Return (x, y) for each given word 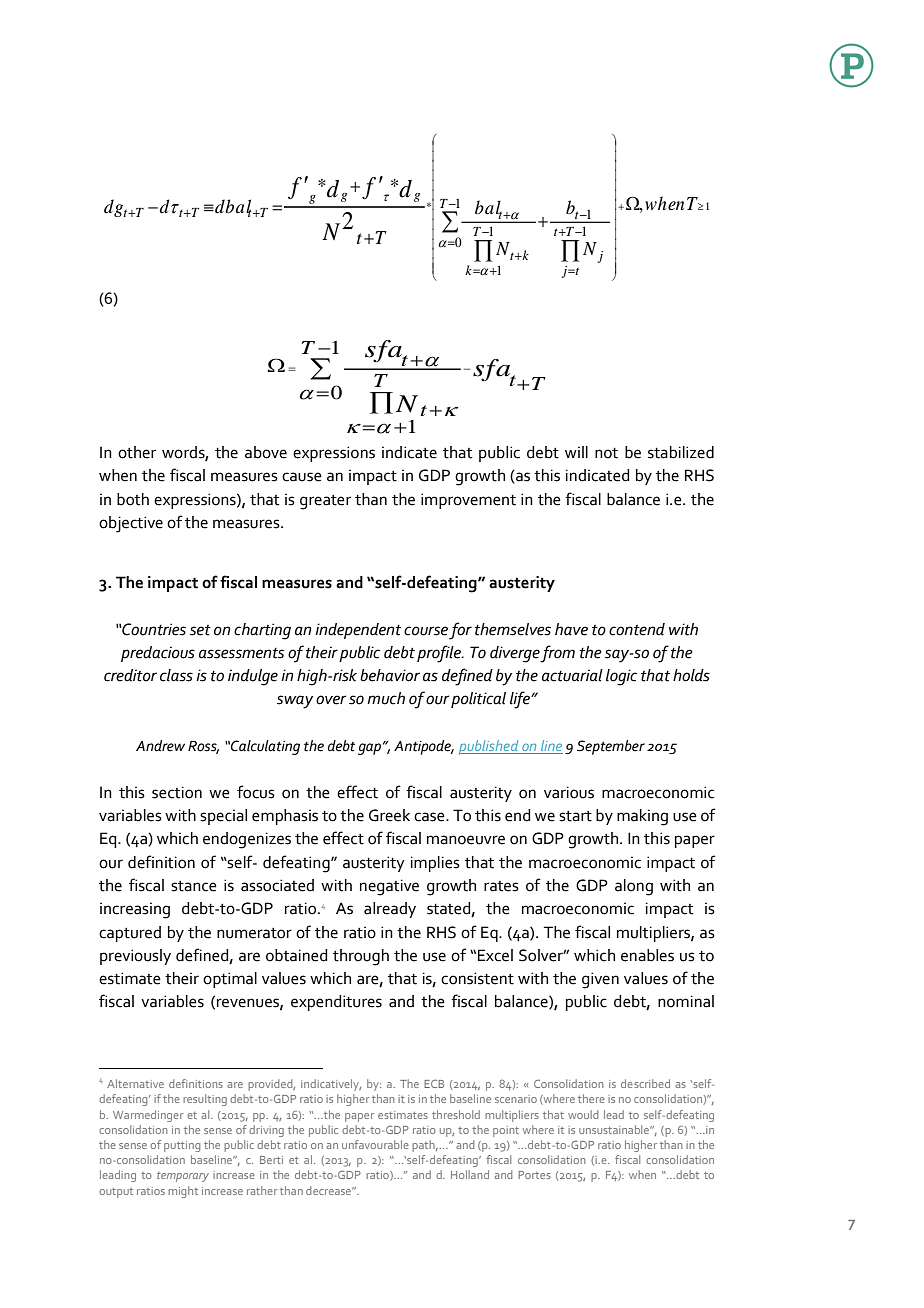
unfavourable (375, 1144)
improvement (468, 501)
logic (621, 677)
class (176, 675)
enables (647, 955)
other (137, 452)
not (606, 453)
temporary (183, 1177)
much (386, 698)
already (390, 910)
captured (130, 934)
